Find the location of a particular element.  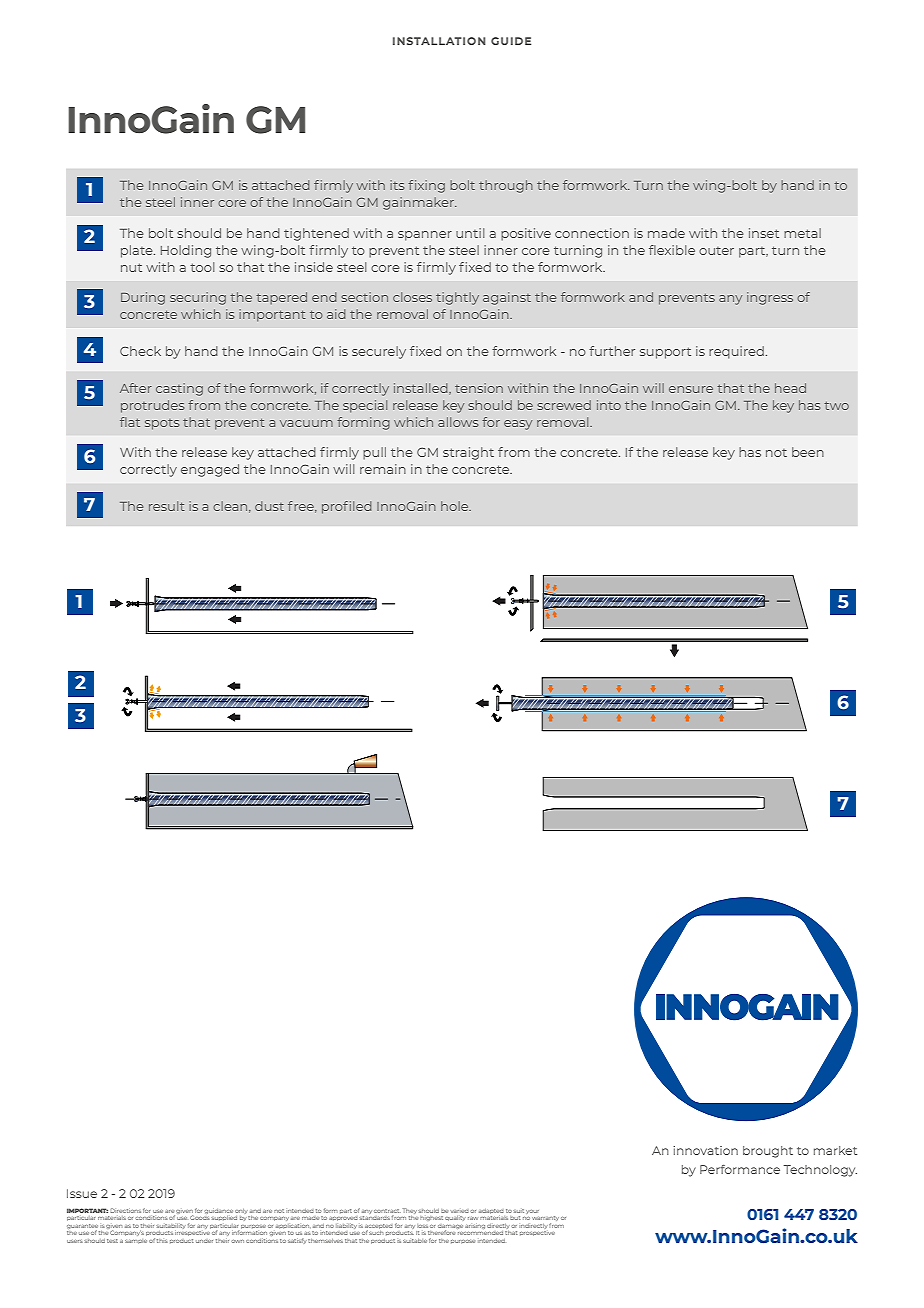

INSTALLATION is located at coordinates (439, 41).
